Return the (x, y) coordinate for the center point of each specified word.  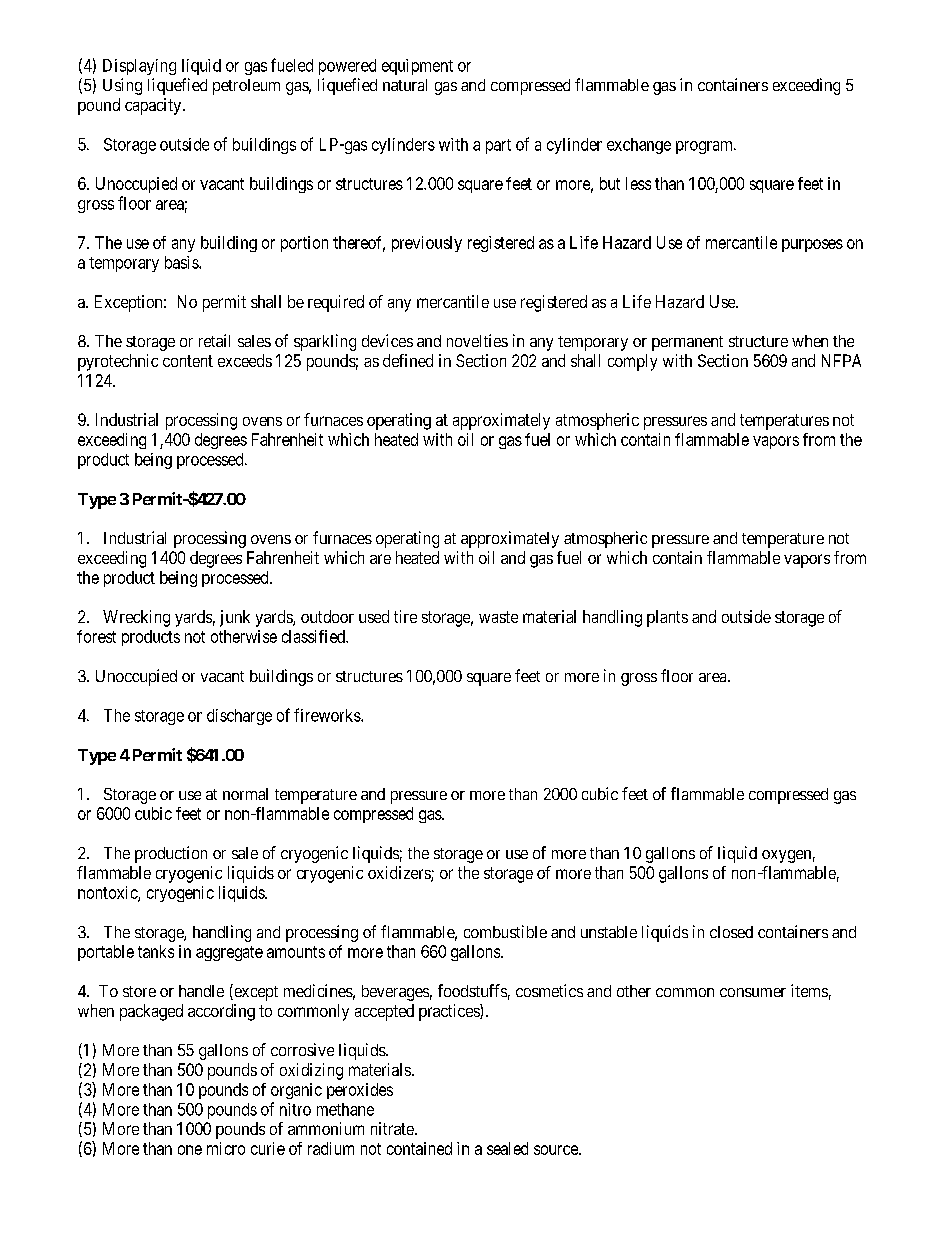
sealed (507, 1148)
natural (405, 85)
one (190, 1150)
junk (235, 618)
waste (498, 617)
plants (667, 618)
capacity (154, 106)
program (705, 147)
